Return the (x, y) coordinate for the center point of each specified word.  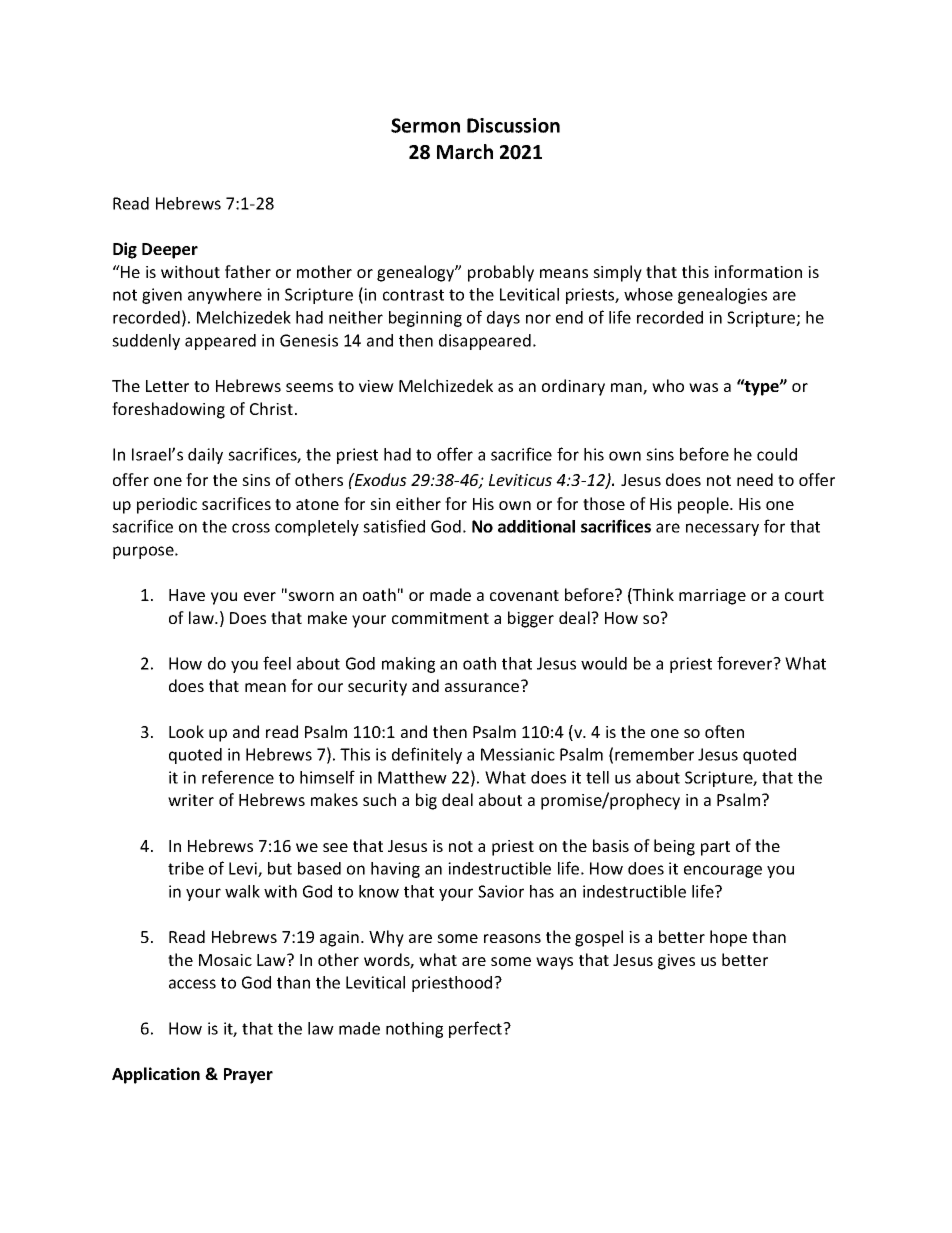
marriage (712, 597)
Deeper (170, 251)
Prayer (248, 1076)
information (758, 271)
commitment (440, 618)
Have (187, 595)
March (465, 152)
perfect (477, 1029)
